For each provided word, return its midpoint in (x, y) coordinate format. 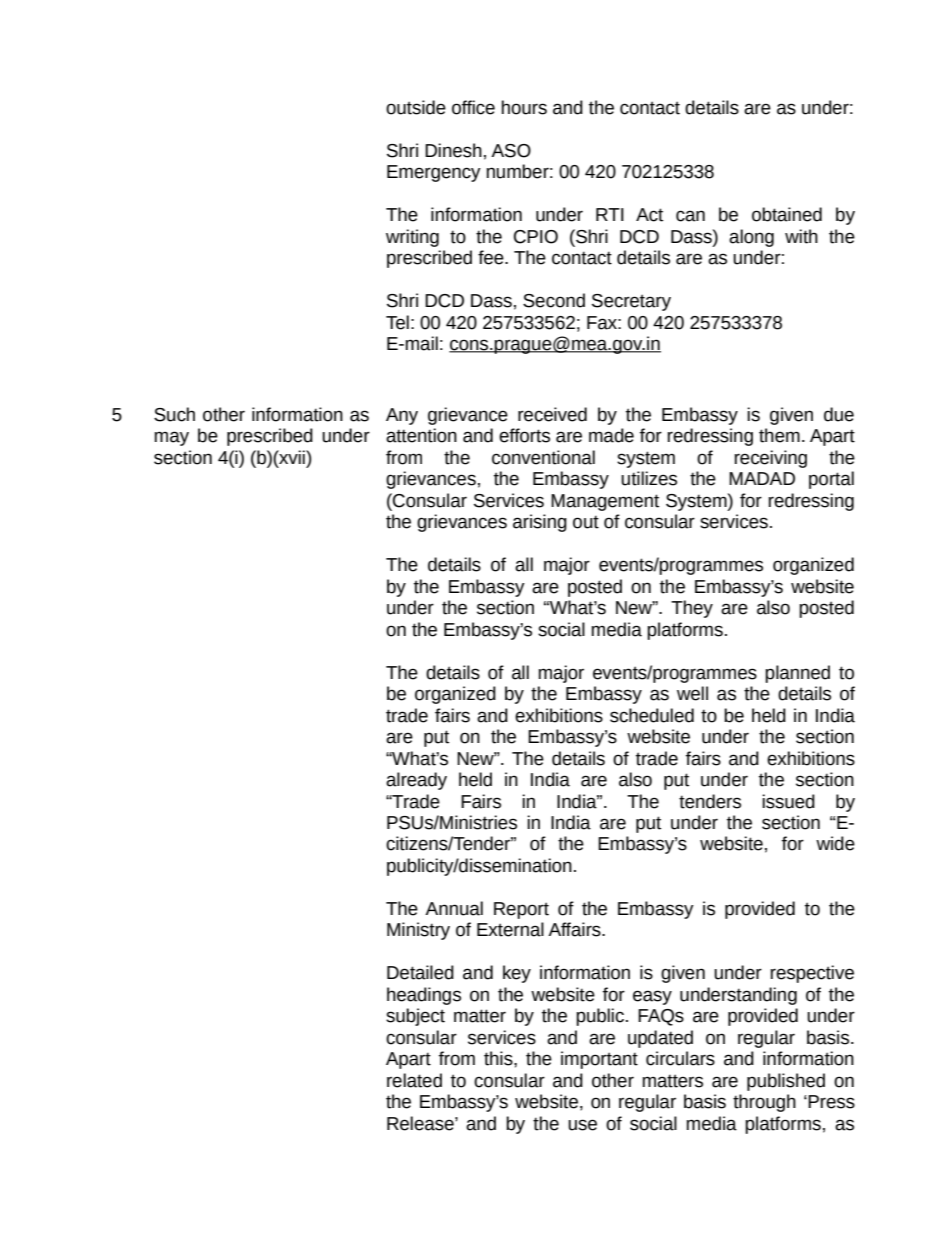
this (499, 1058)
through (764, 1103)
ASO (511, 151)
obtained (787, 214)
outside (416, 107)
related (414, 1080)
